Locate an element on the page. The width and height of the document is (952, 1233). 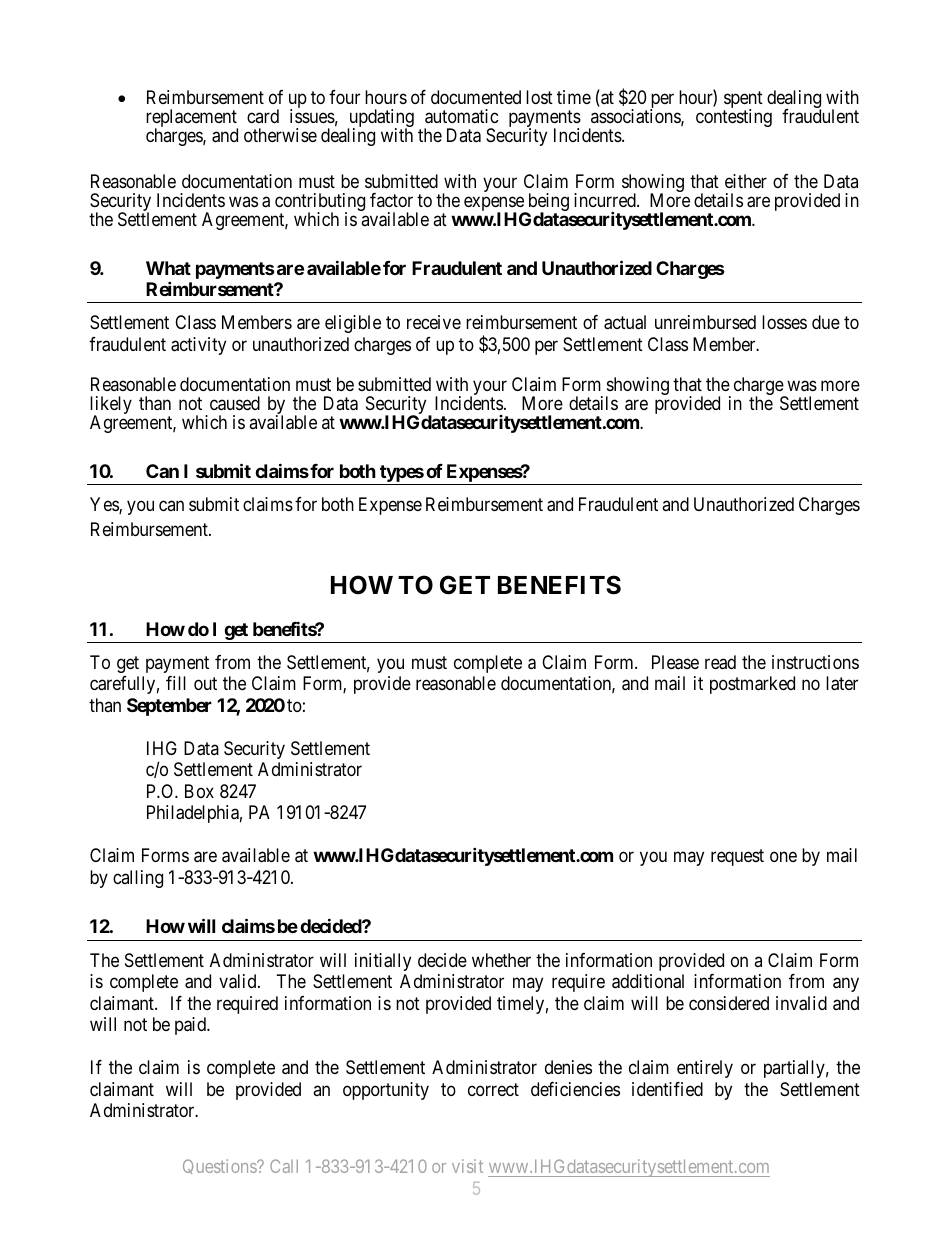
request is located at coordinates (737, 858).
